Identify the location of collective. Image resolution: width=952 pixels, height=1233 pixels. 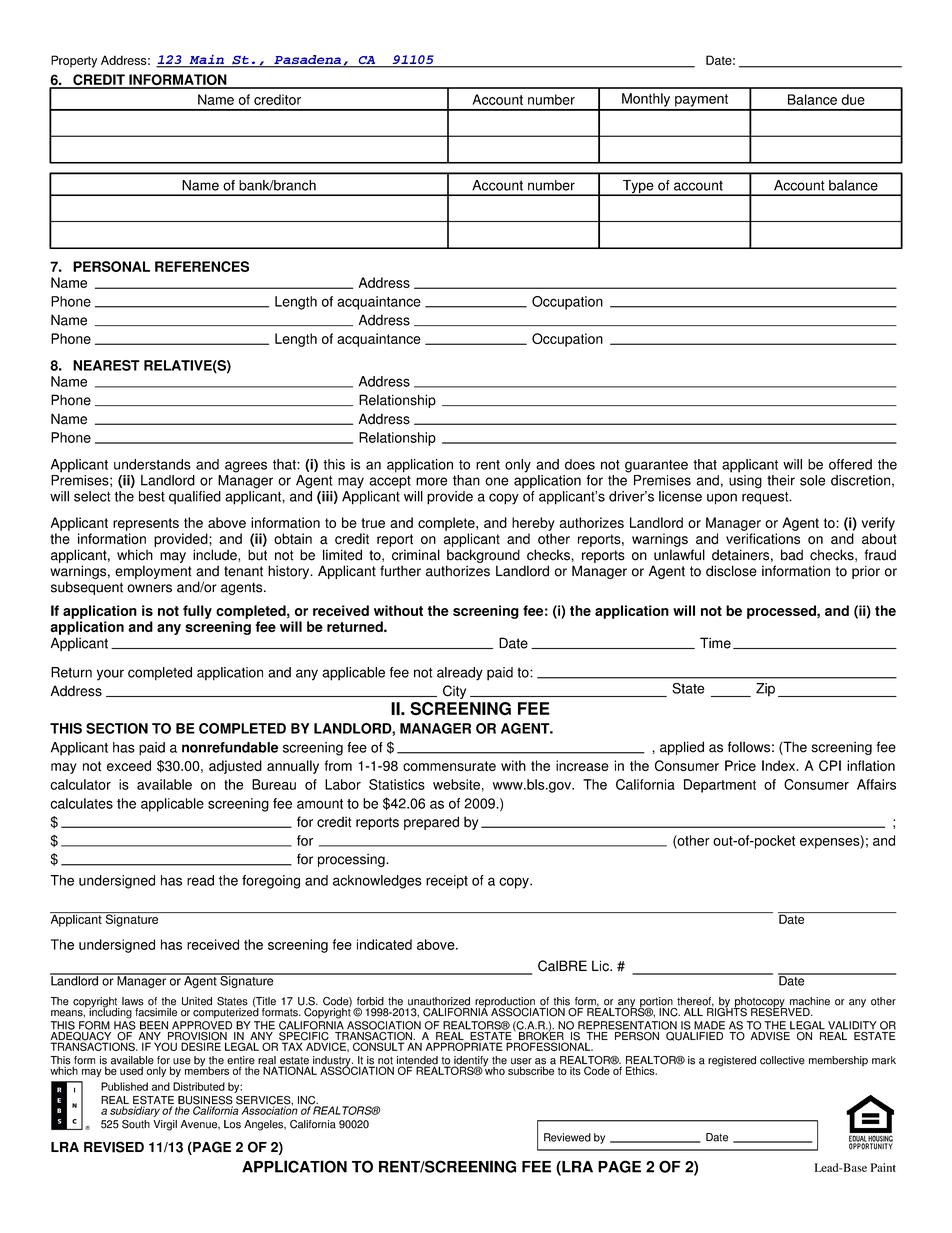
(782, 1060).
